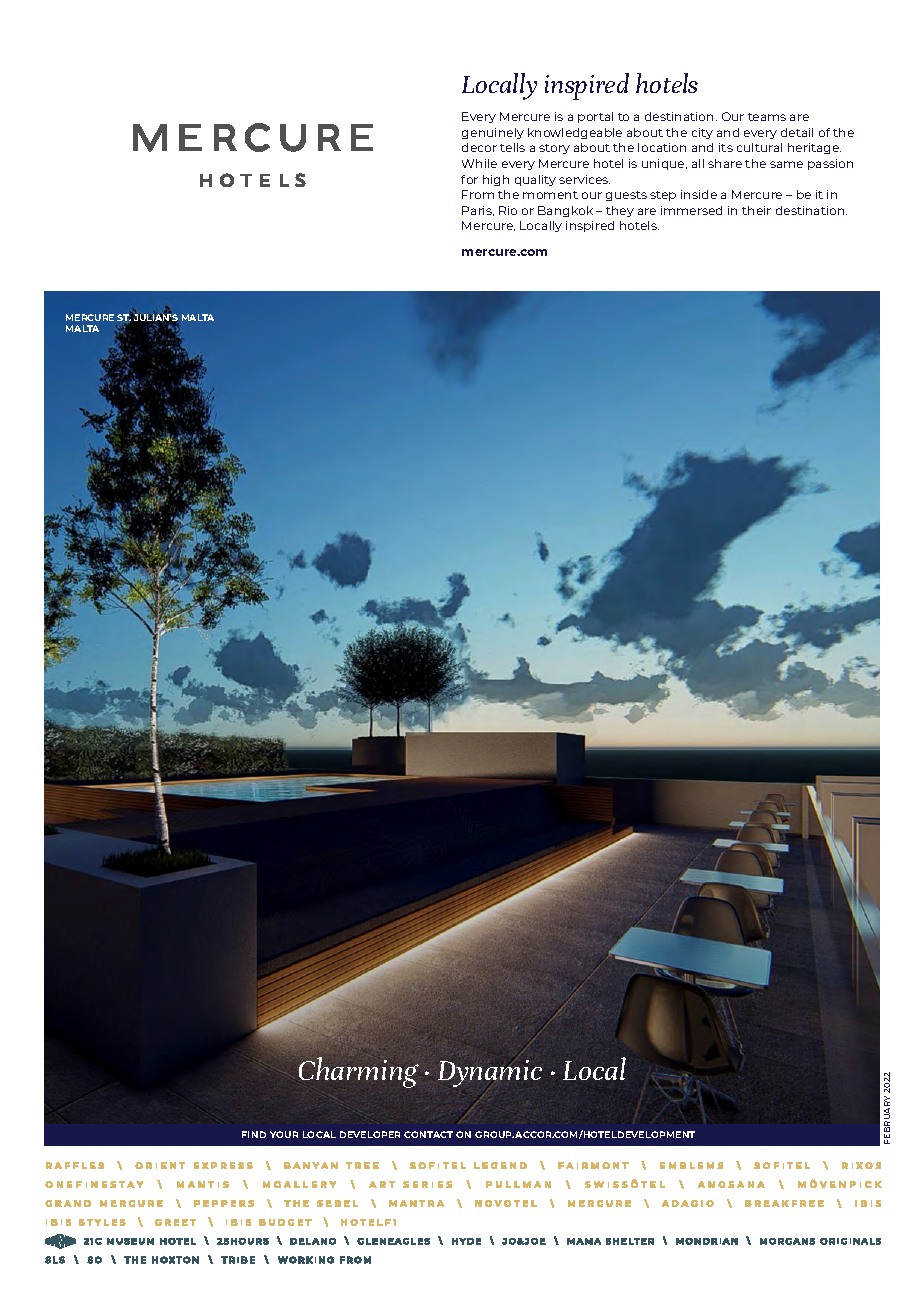  I want to click on CONTACT, so click(428, 1134).
